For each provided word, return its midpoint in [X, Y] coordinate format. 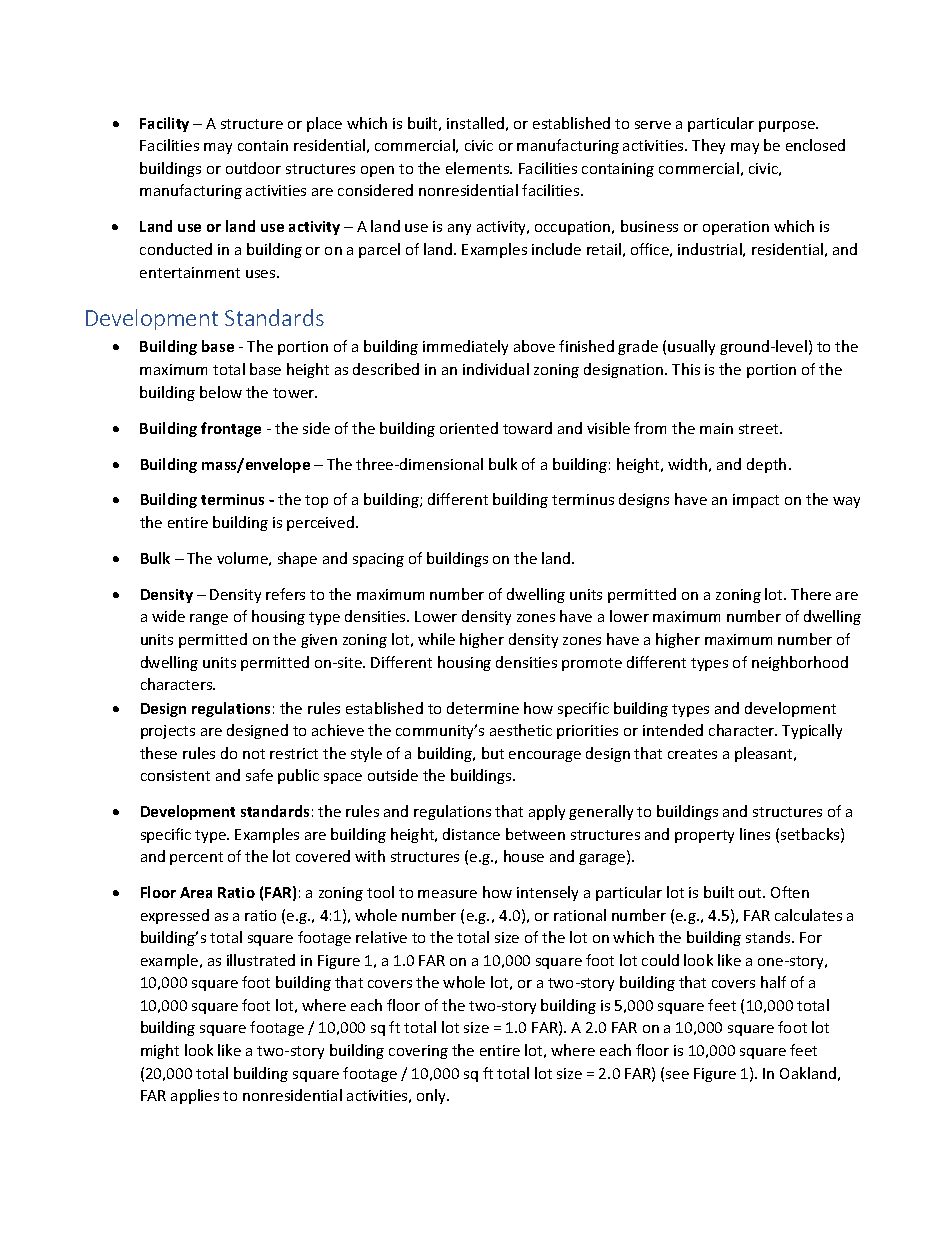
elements [479, 168]
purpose [788, 126]
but [493, 753]
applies [195, 1096]
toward [527, 428]
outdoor [253, 168]
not [254, 754]
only [432, 1096]
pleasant [765, 754]
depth [766, 465]
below [221, 392]
